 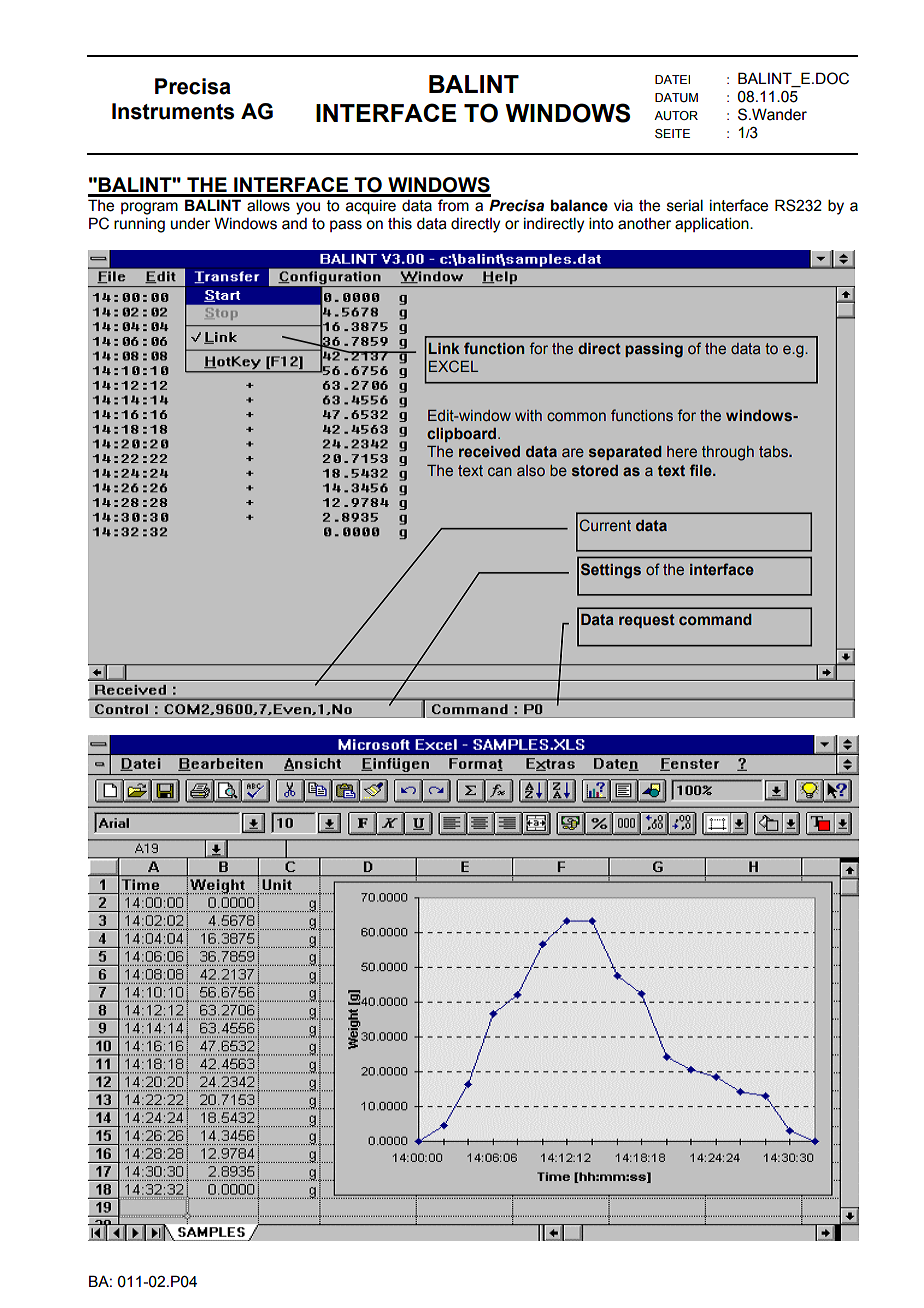 I want to click on AUTOR, so click(x=676, y=116).
